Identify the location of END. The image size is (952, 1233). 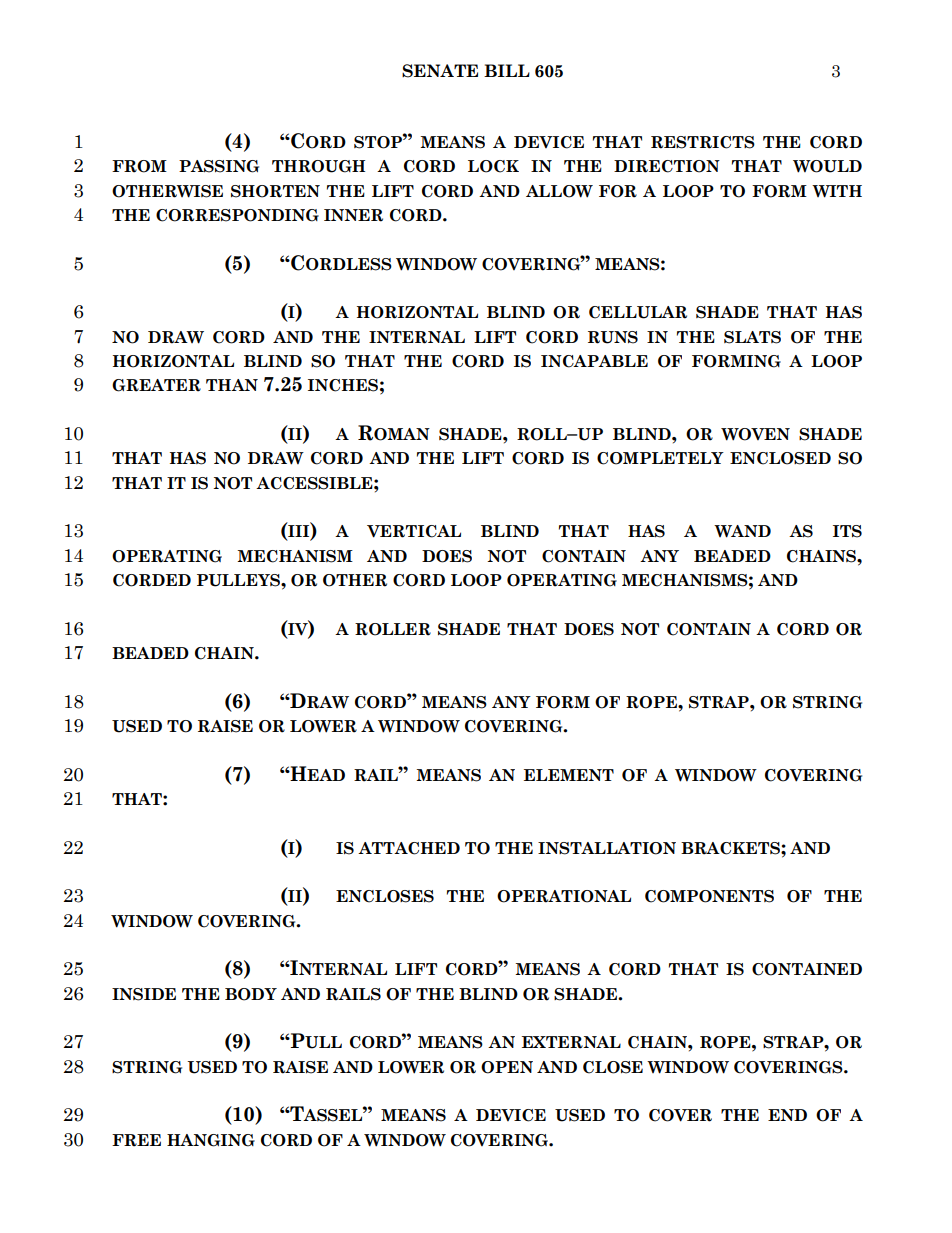
(787, 1115).
